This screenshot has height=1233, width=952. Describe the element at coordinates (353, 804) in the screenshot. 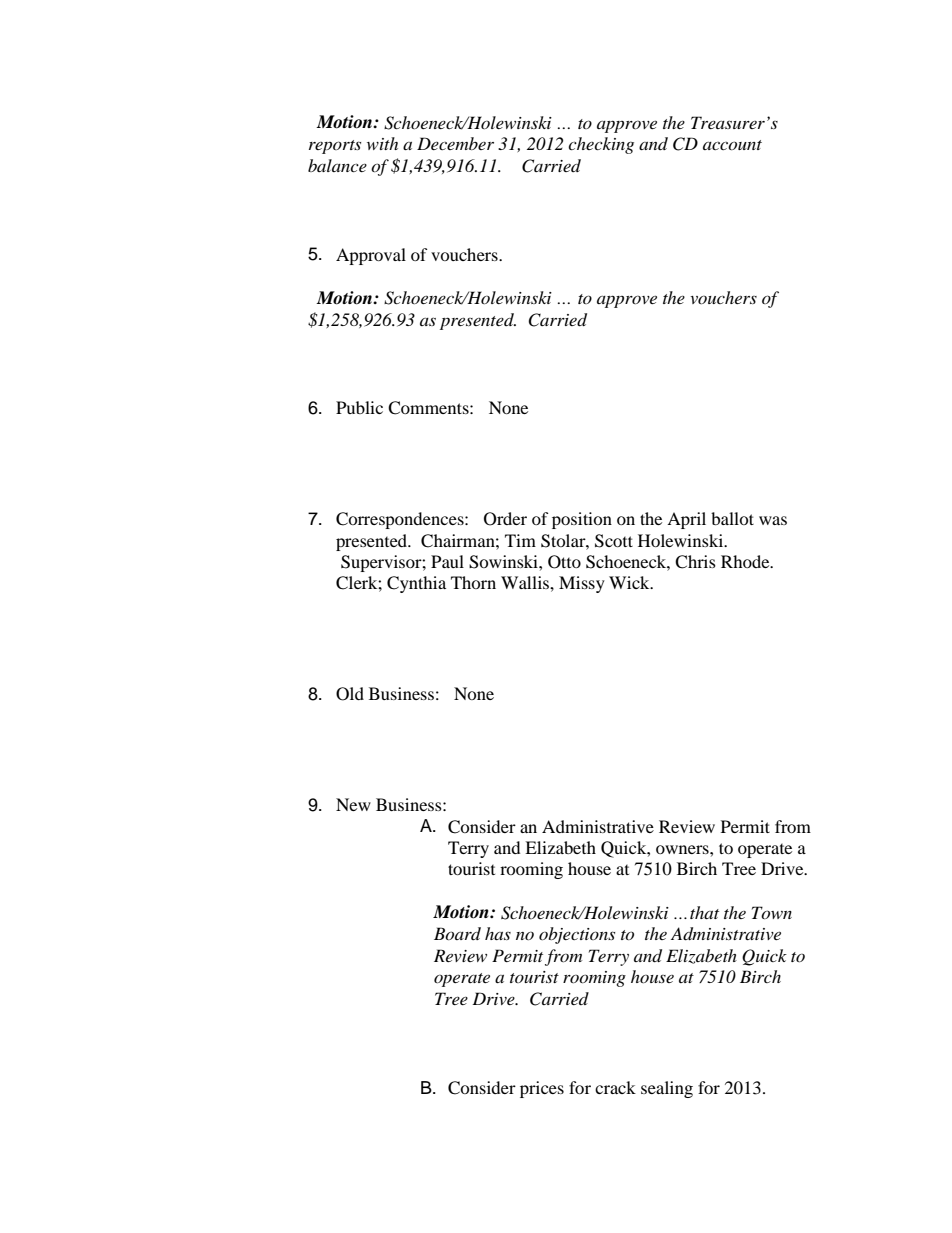

I see `New` at that location.
